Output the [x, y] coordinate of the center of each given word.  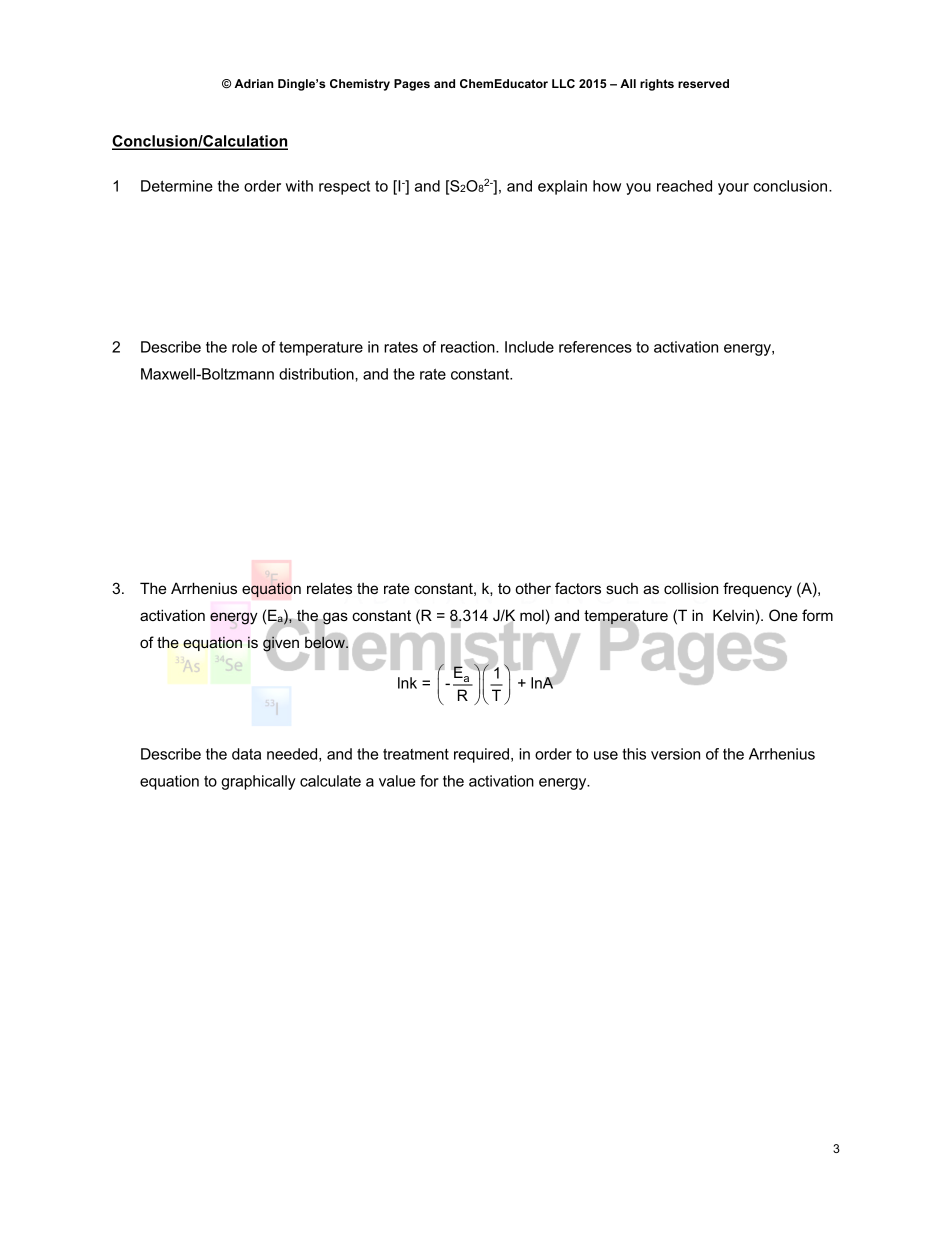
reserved [703, 83]
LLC [563, 83]
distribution [317, 374]
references [595, 347]
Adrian [254, 83]
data [246, 754]
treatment [416, 754]
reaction [469, 347]
